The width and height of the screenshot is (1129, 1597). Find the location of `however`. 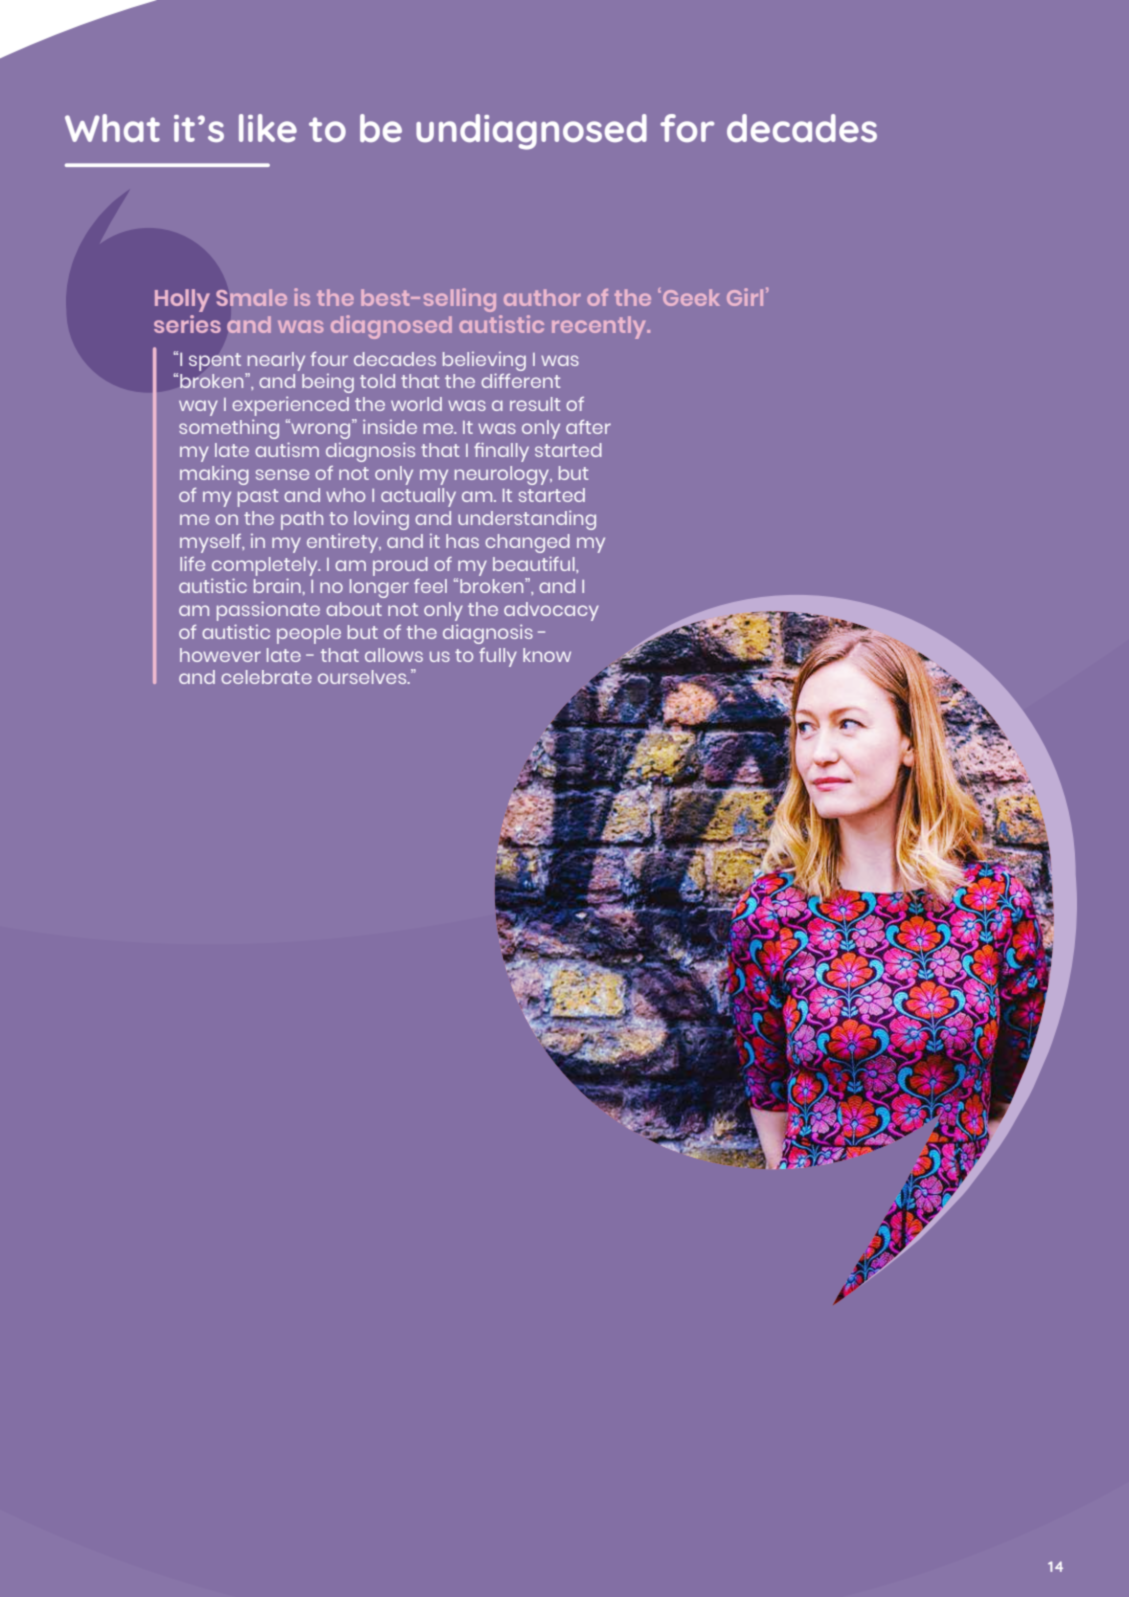

however is located at coordinates (220, 655).
